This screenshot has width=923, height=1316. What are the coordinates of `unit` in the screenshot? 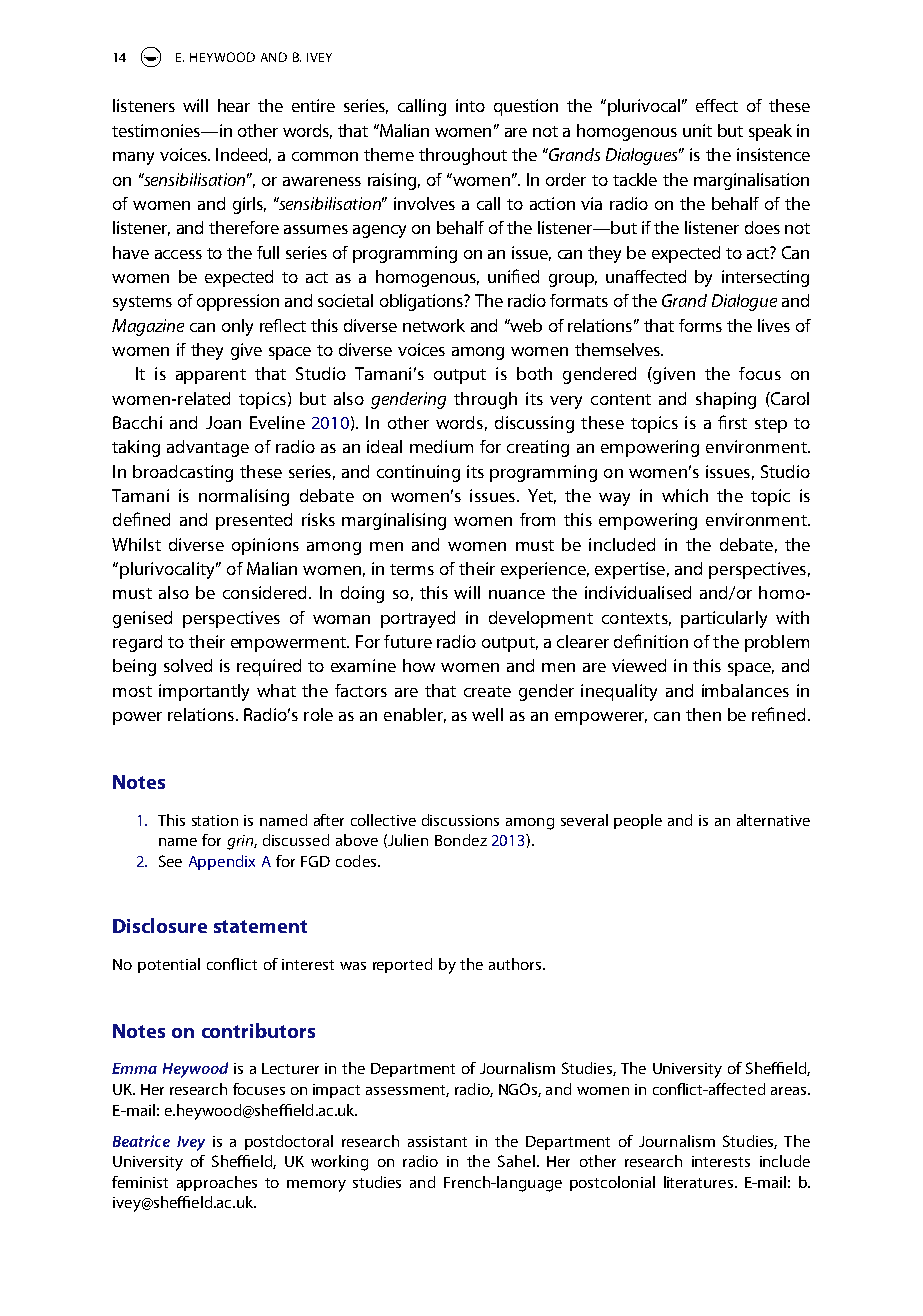 It's located at (697, 130).
